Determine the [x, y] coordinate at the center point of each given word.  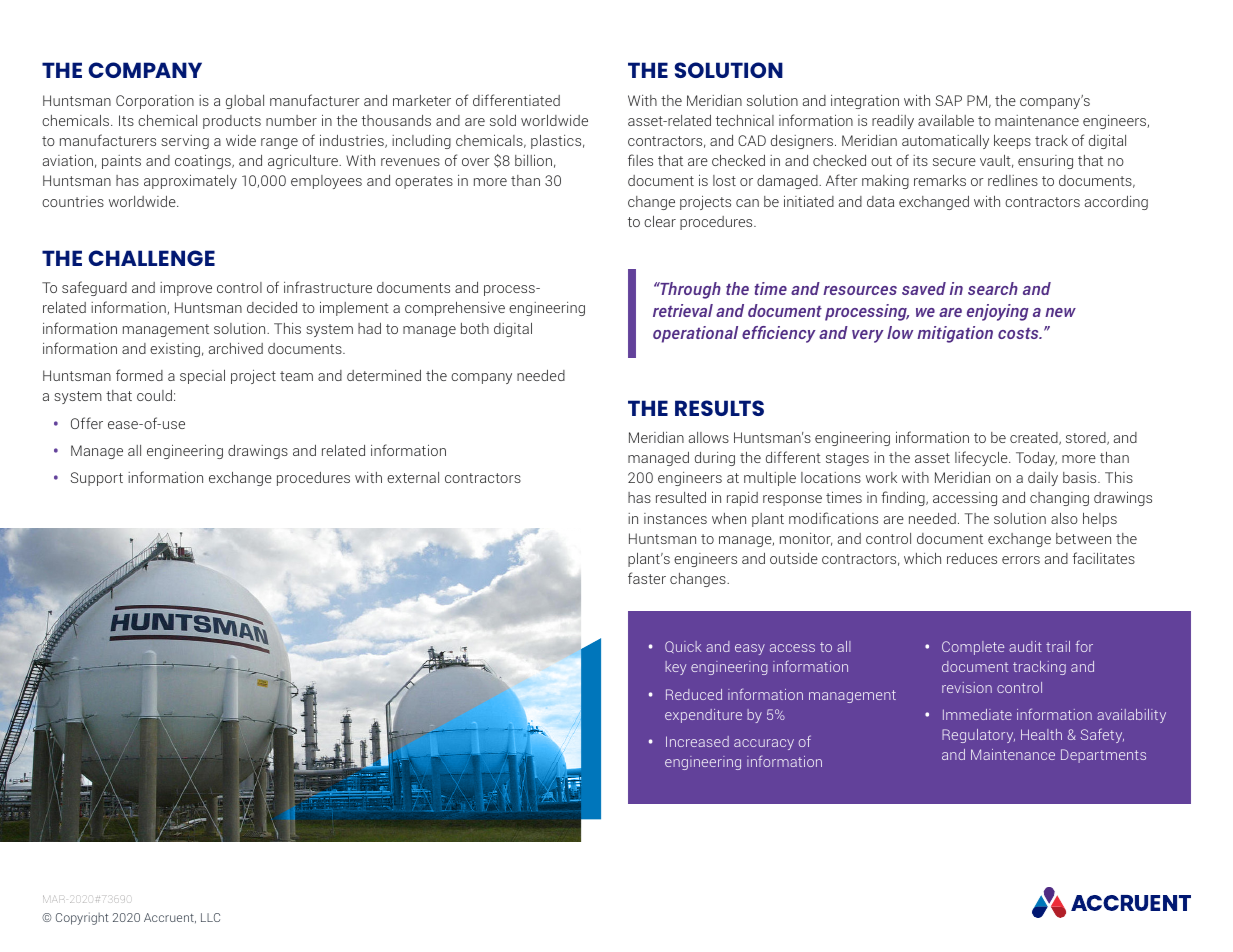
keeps [1012, 142]
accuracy [764, 744]
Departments [1103, 756]
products [232, 122]
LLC [210, 917]
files [640, 160]
